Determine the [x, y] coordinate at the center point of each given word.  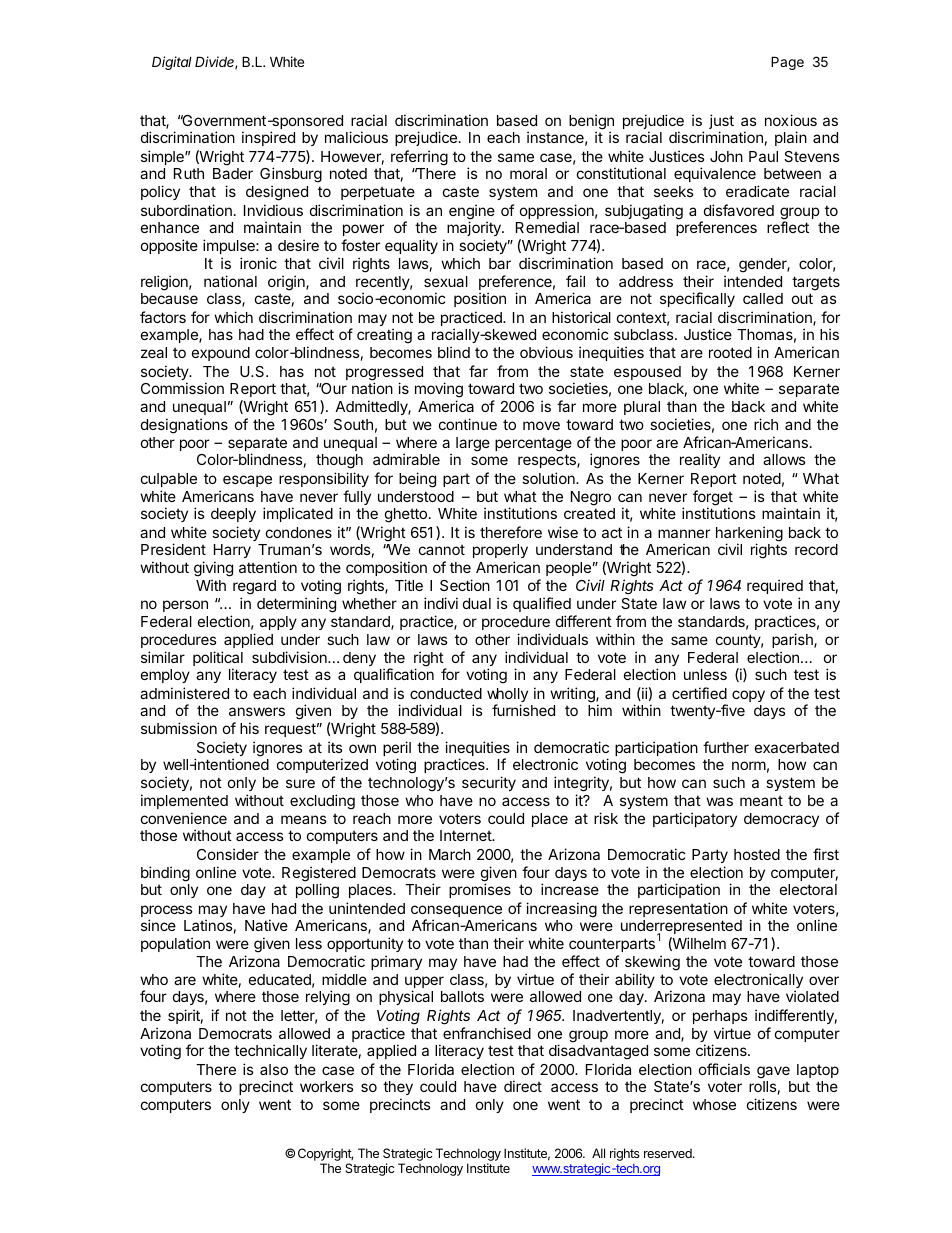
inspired [268, 138]
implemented [184, 801]
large [473, 444]
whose [714, 1104]
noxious [791, 120]
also [274, 1069]
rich [766, 424]
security [489, 783]
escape [247, 481]
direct [523, 1086]
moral [528, 173]
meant [761, 800]
